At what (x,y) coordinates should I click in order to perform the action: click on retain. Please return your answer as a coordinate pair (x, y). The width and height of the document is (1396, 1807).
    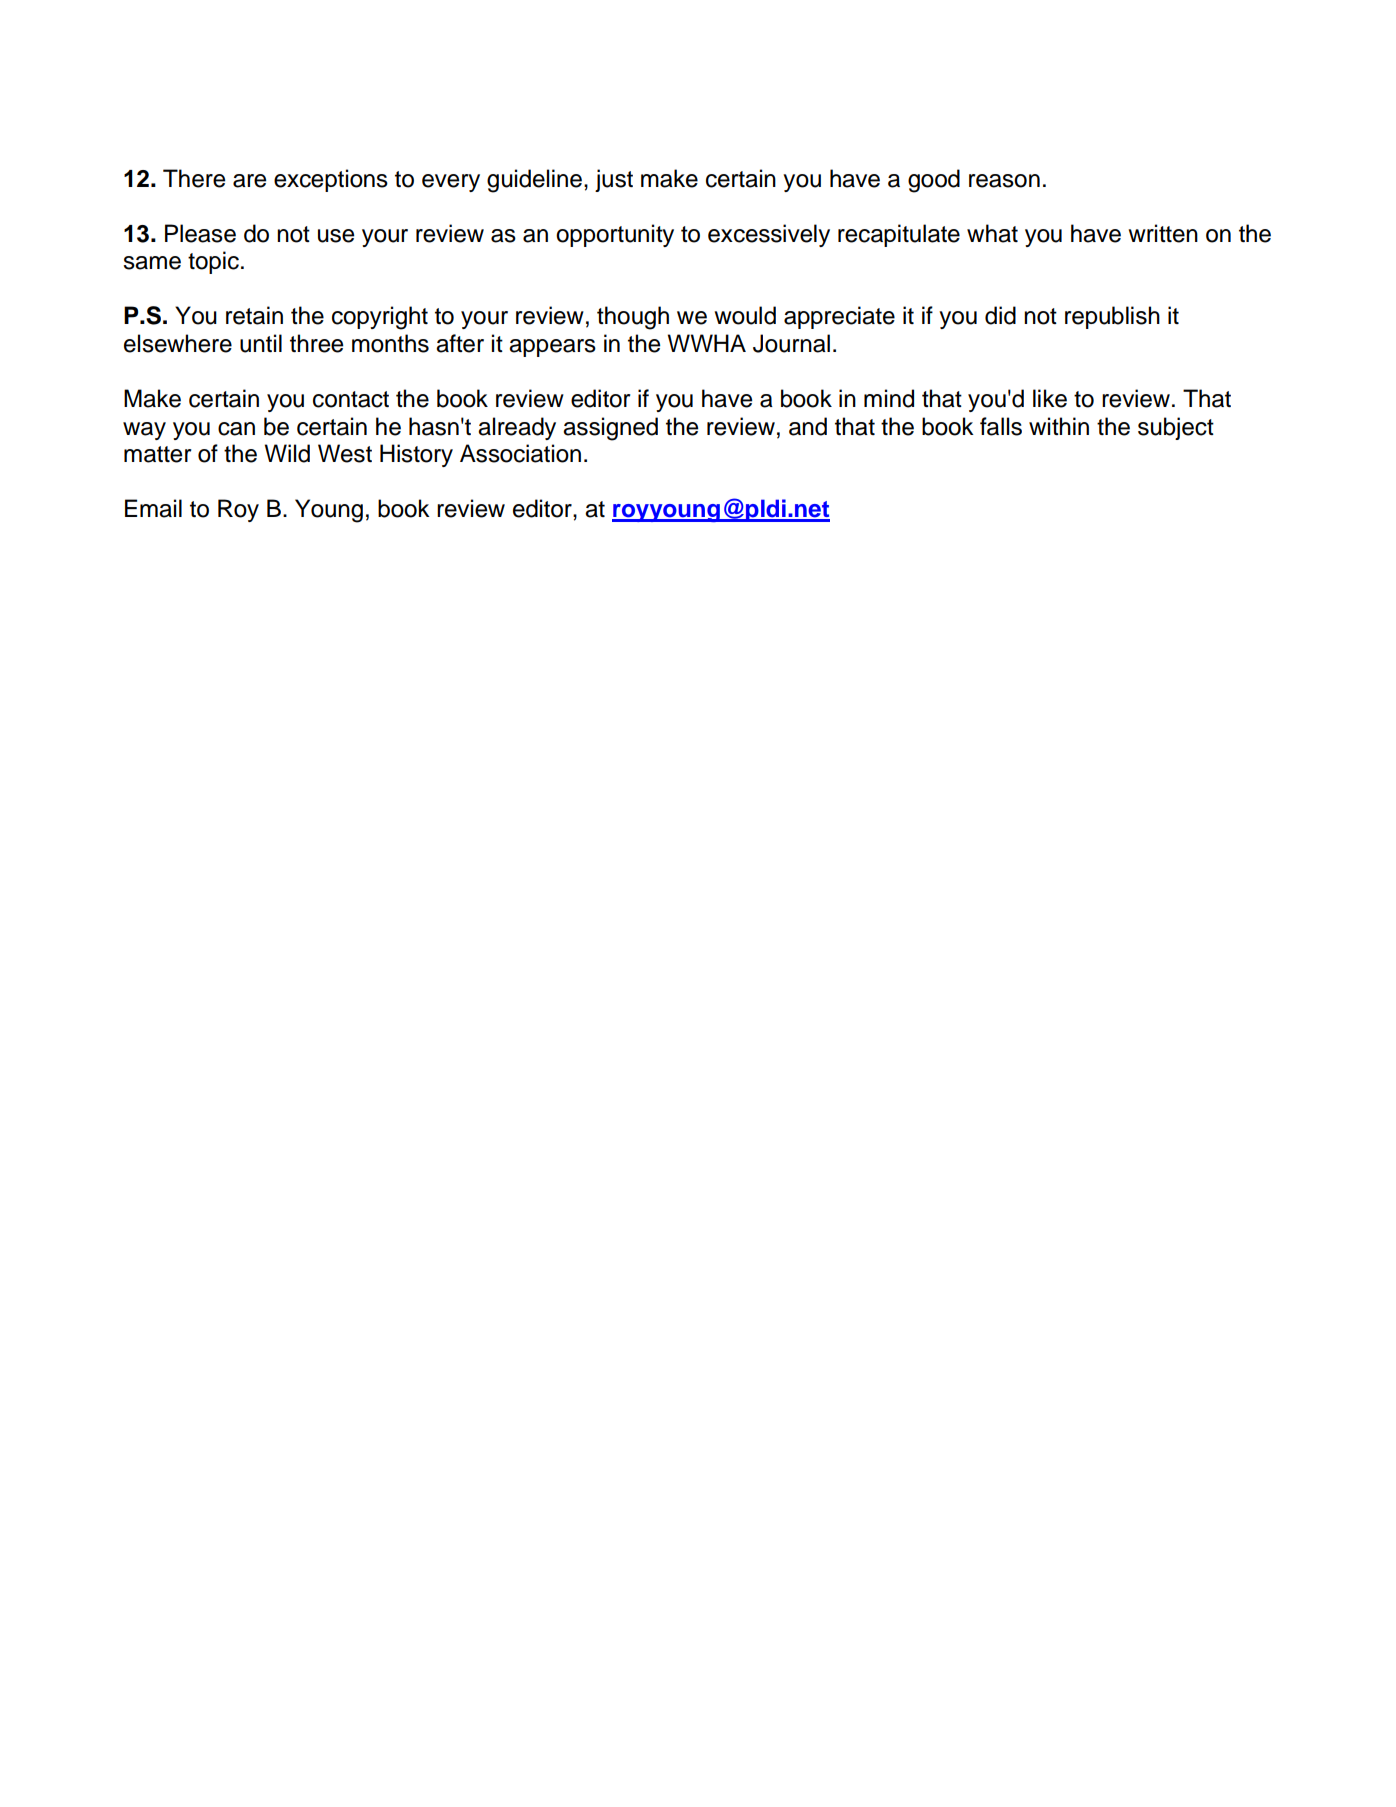
    Looking at the image, I should click on (254, 315).
